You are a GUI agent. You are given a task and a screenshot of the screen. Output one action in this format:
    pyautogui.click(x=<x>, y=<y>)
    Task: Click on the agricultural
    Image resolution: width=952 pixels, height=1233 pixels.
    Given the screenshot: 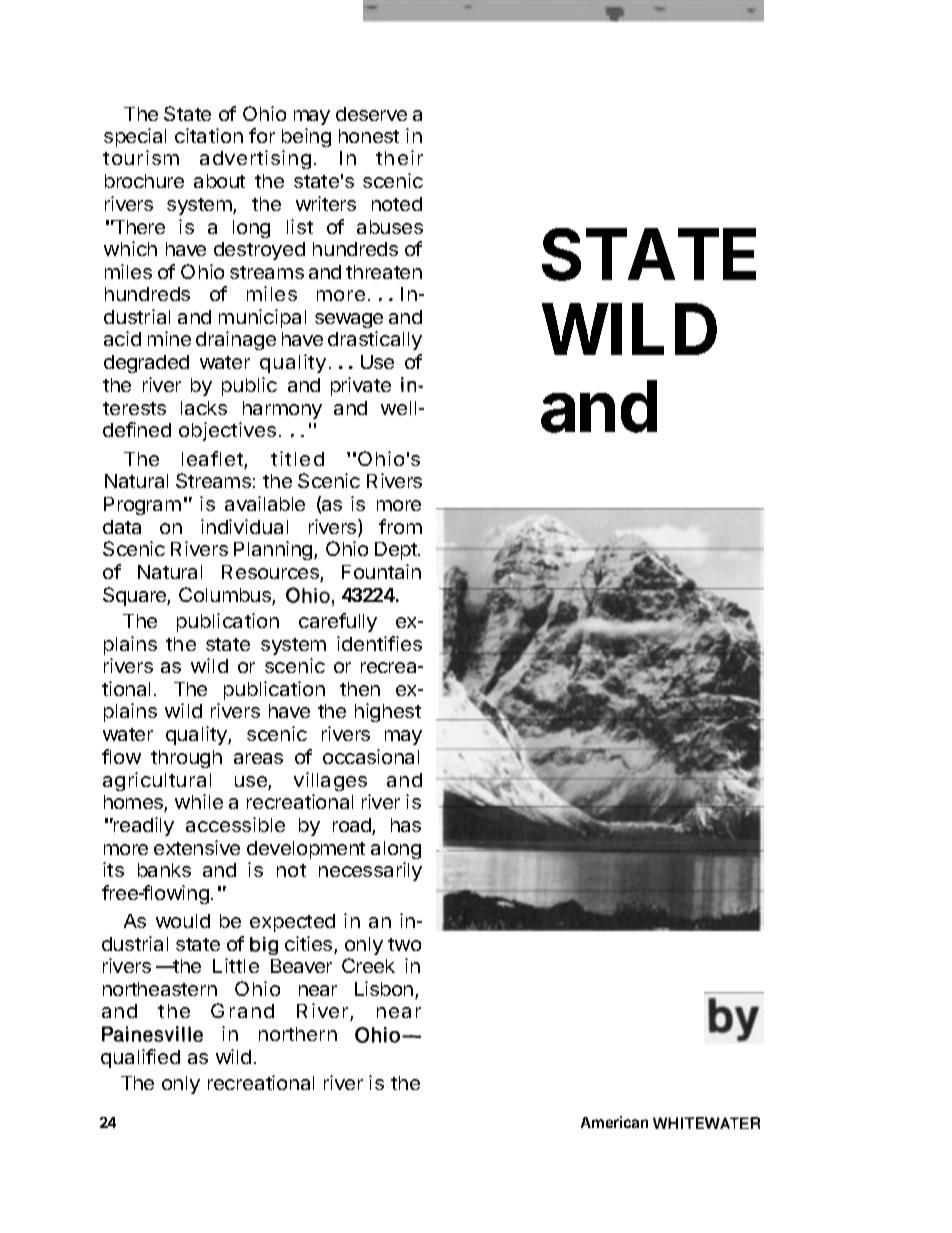 What is the action you would take?
    pyautogui.click(x=157, y=781)
